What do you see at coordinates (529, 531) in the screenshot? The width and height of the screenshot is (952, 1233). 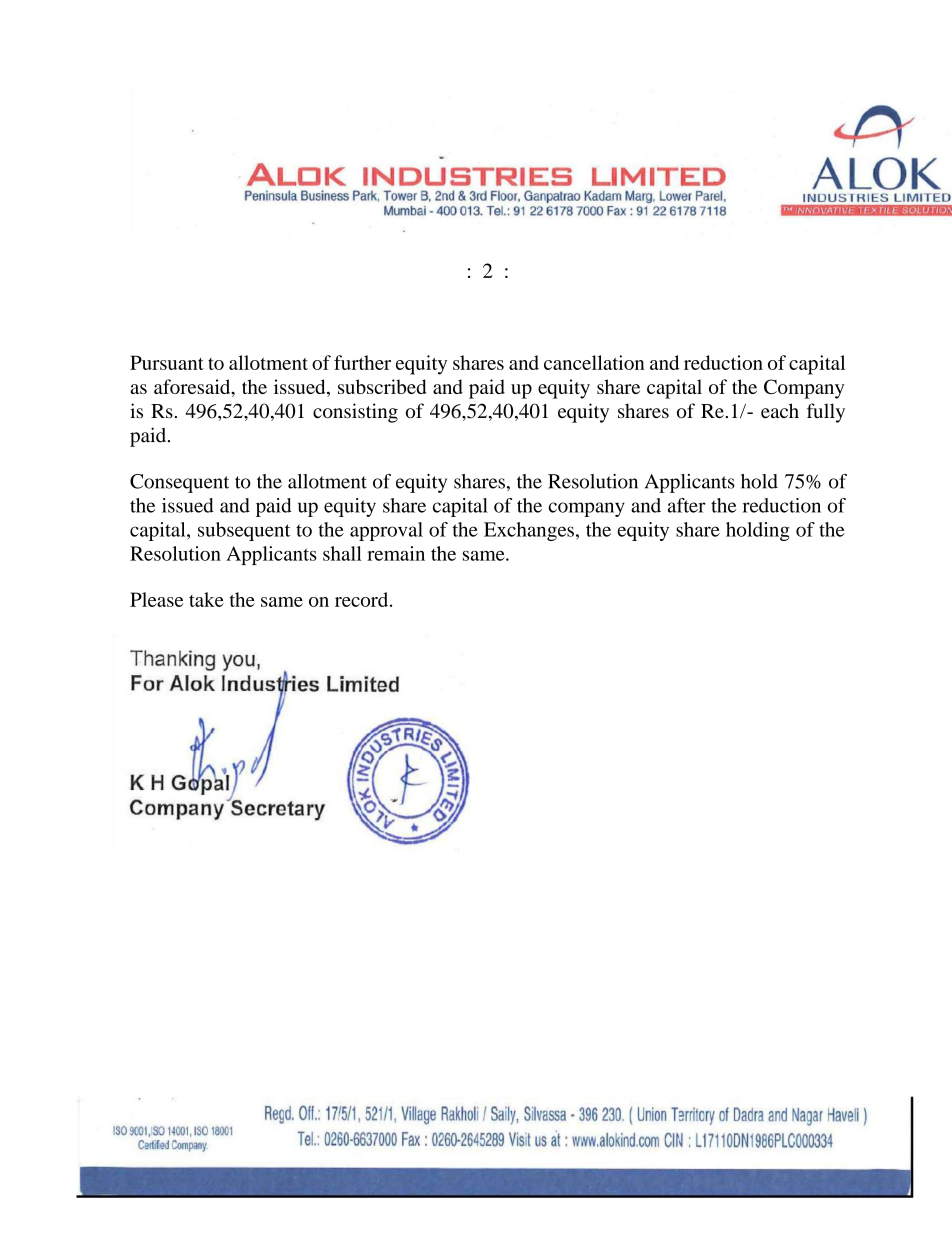 I see `Exchanges` at bounding box center [529, 531].
